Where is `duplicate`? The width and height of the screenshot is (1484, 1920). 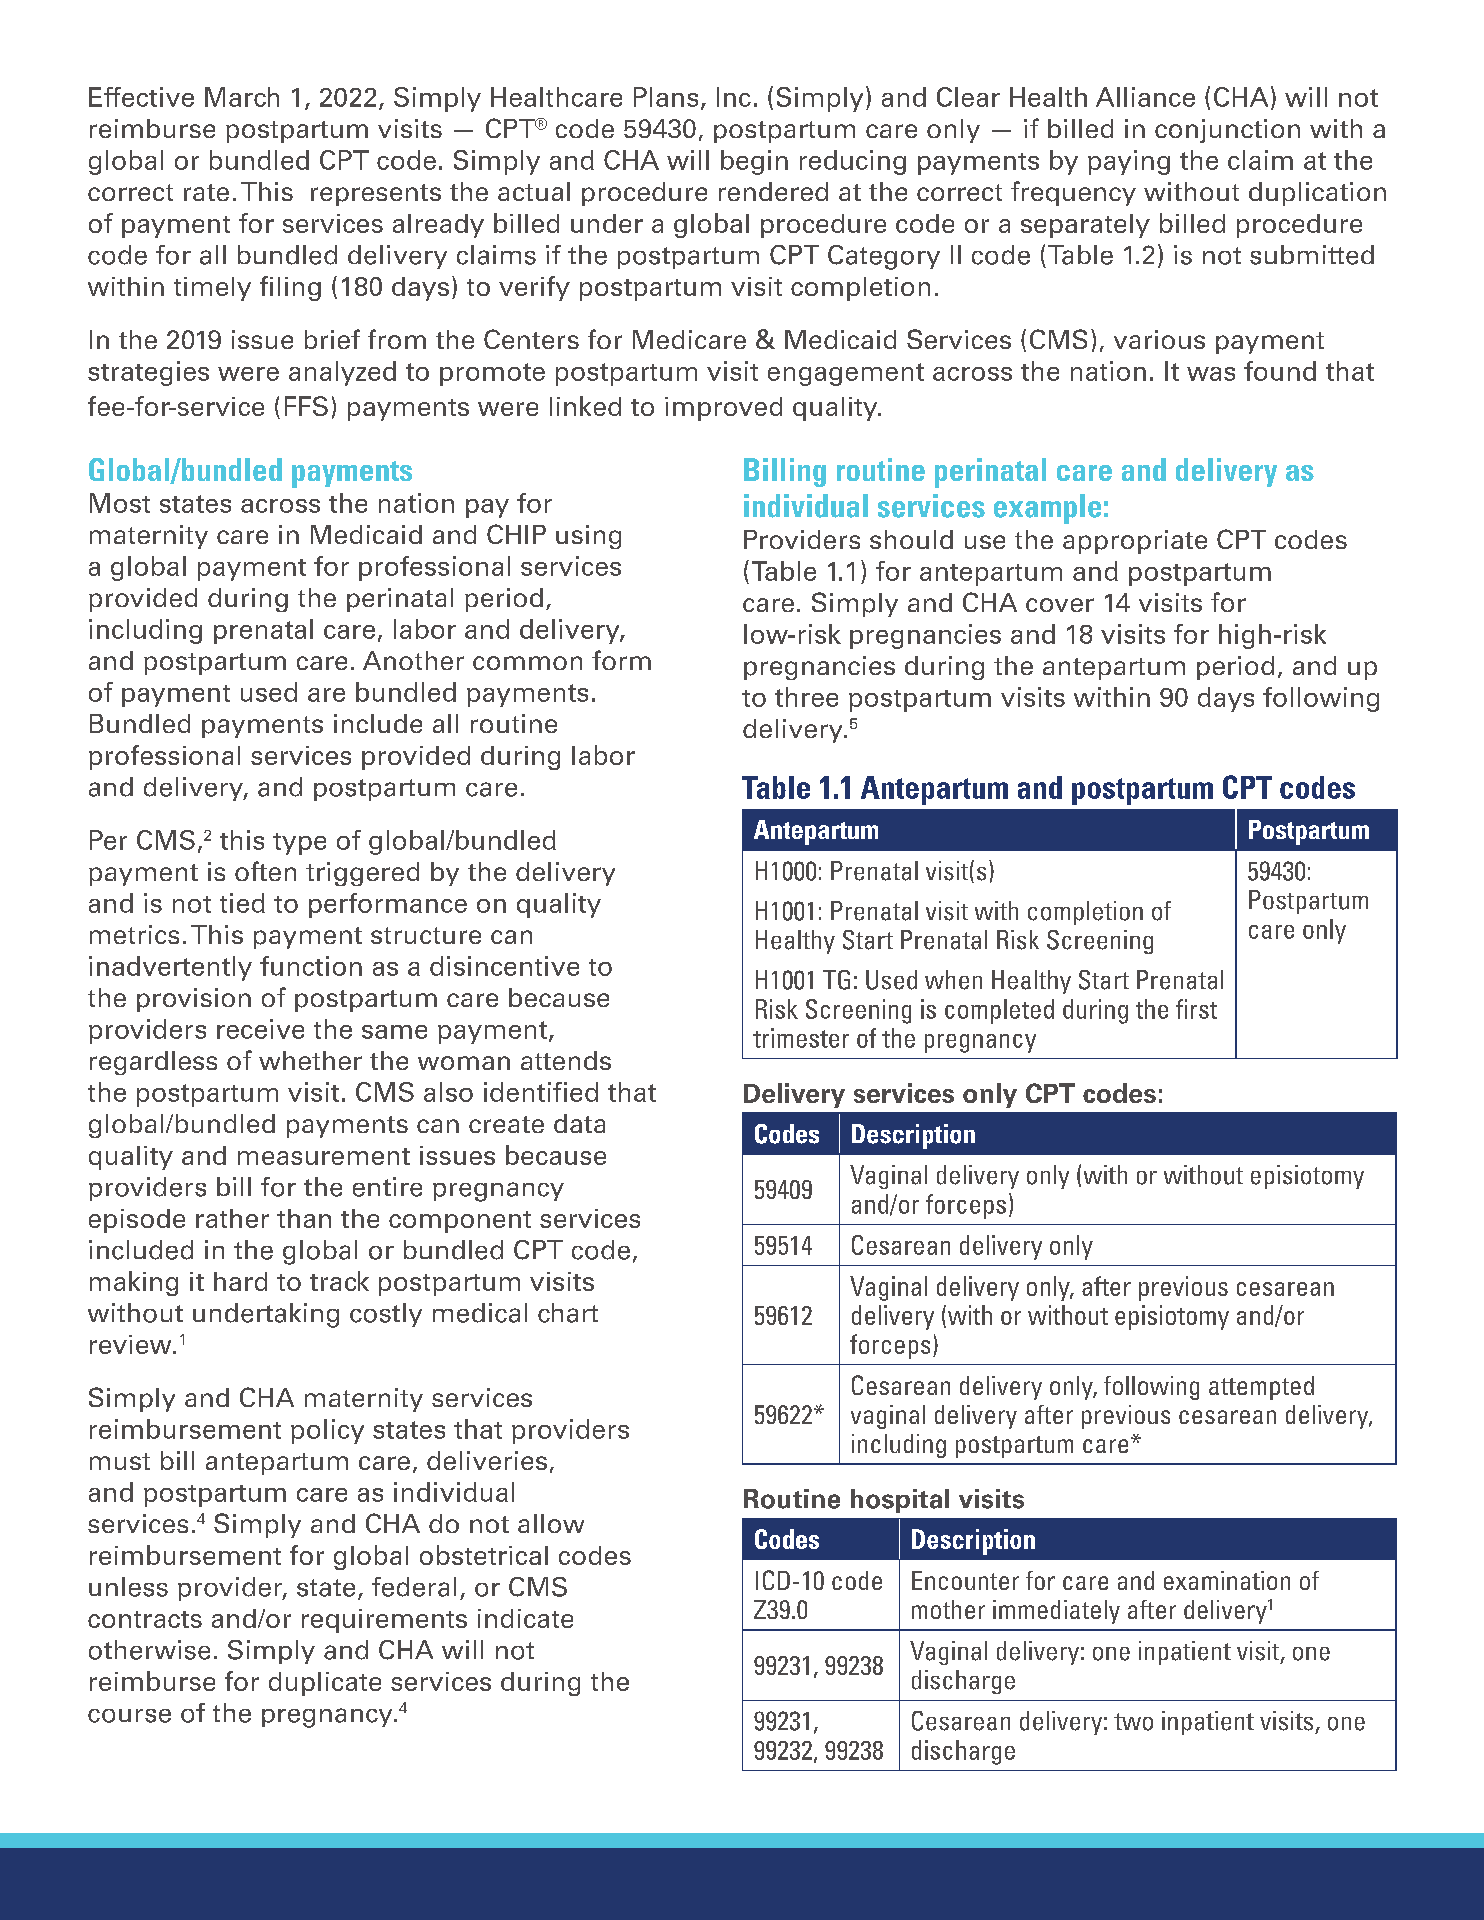
duplicate is located at coordinates (325, 1684).
